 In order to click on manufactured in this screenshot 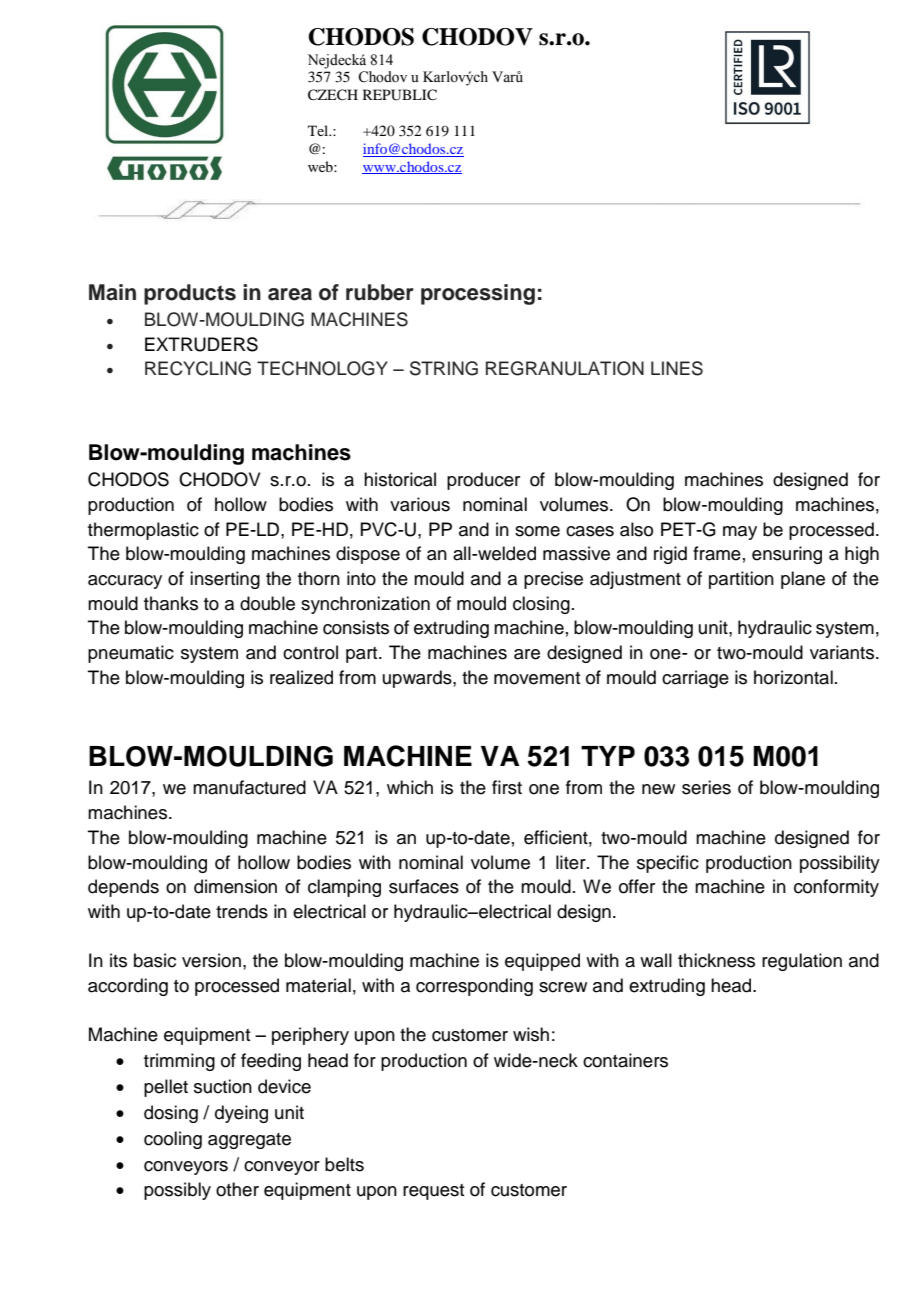, I will do `click(249, 787)`.
